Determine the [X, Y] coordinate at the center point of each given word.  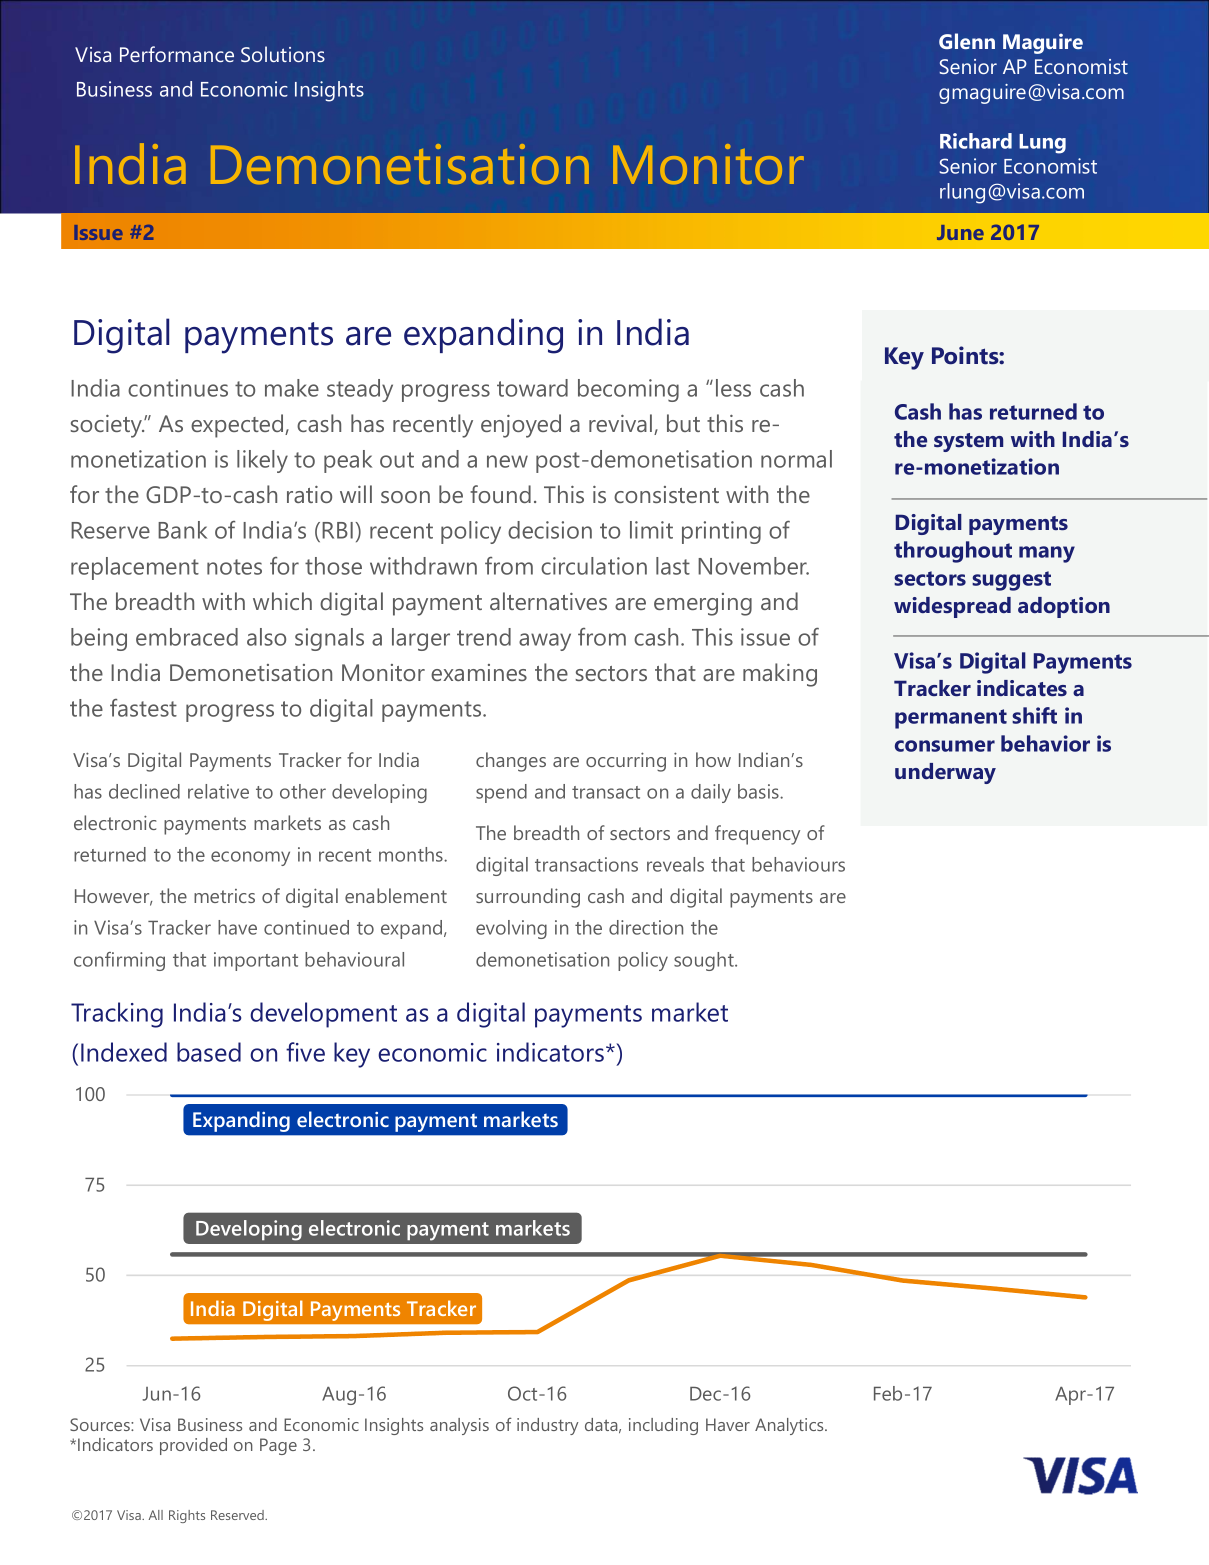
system [968, 442]
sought [705, 961]
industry [548, 1426]
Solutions [283, 54]
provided [193, 1446]
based [209, 1052]
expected [238, 426]
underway [945, 773]
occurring [626, 762]
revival [622, 424]
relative [218, 791]
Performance [177, 54]
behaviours [798, 864]
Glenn [967, 41]
